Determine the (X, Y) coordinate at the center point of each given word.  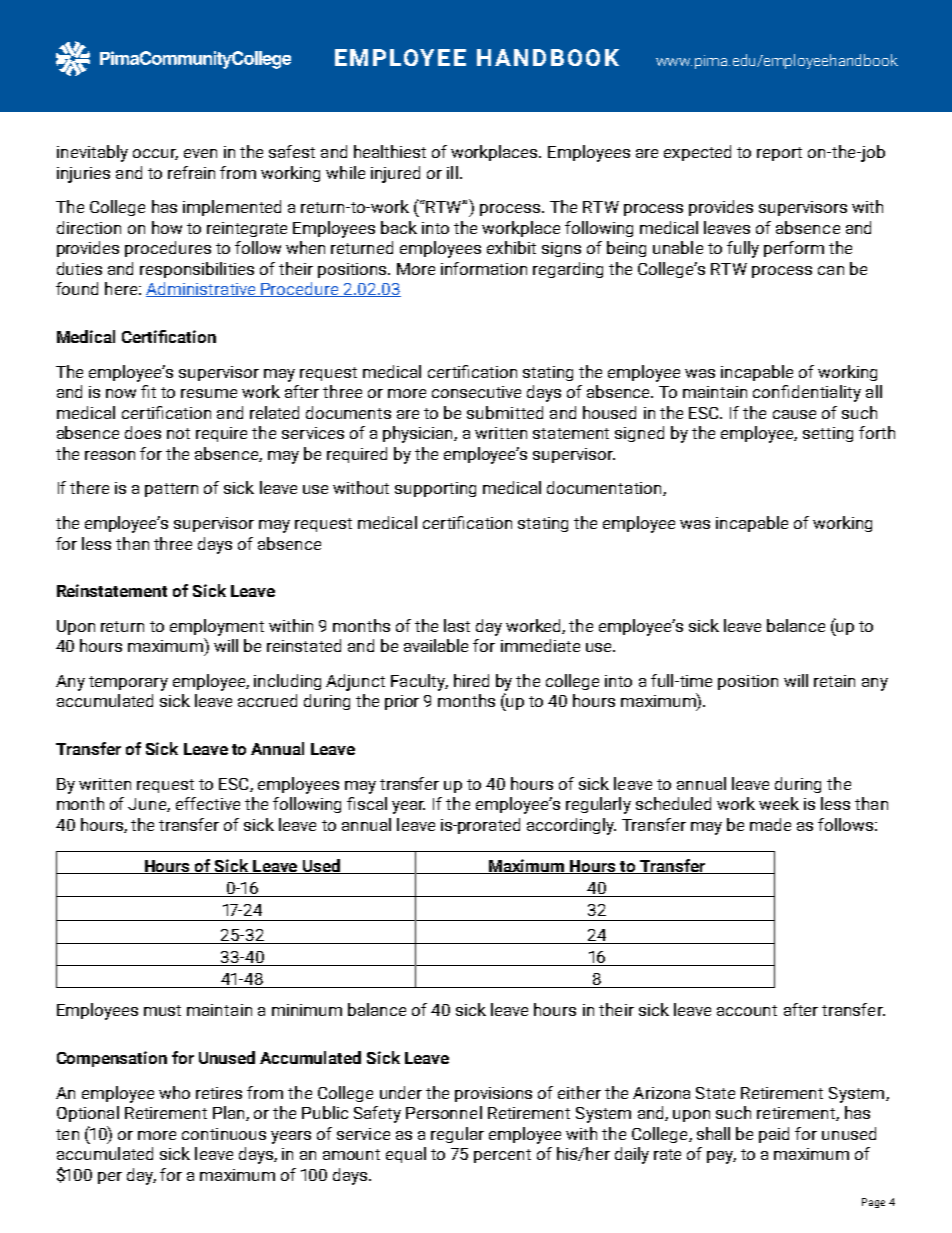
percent (502, 1156)
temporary (128, 683)
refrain (191, 172)
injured (395, 174)
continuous (224, 1134)
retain (834, 681)
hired (471, 680)
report (779, 154)
